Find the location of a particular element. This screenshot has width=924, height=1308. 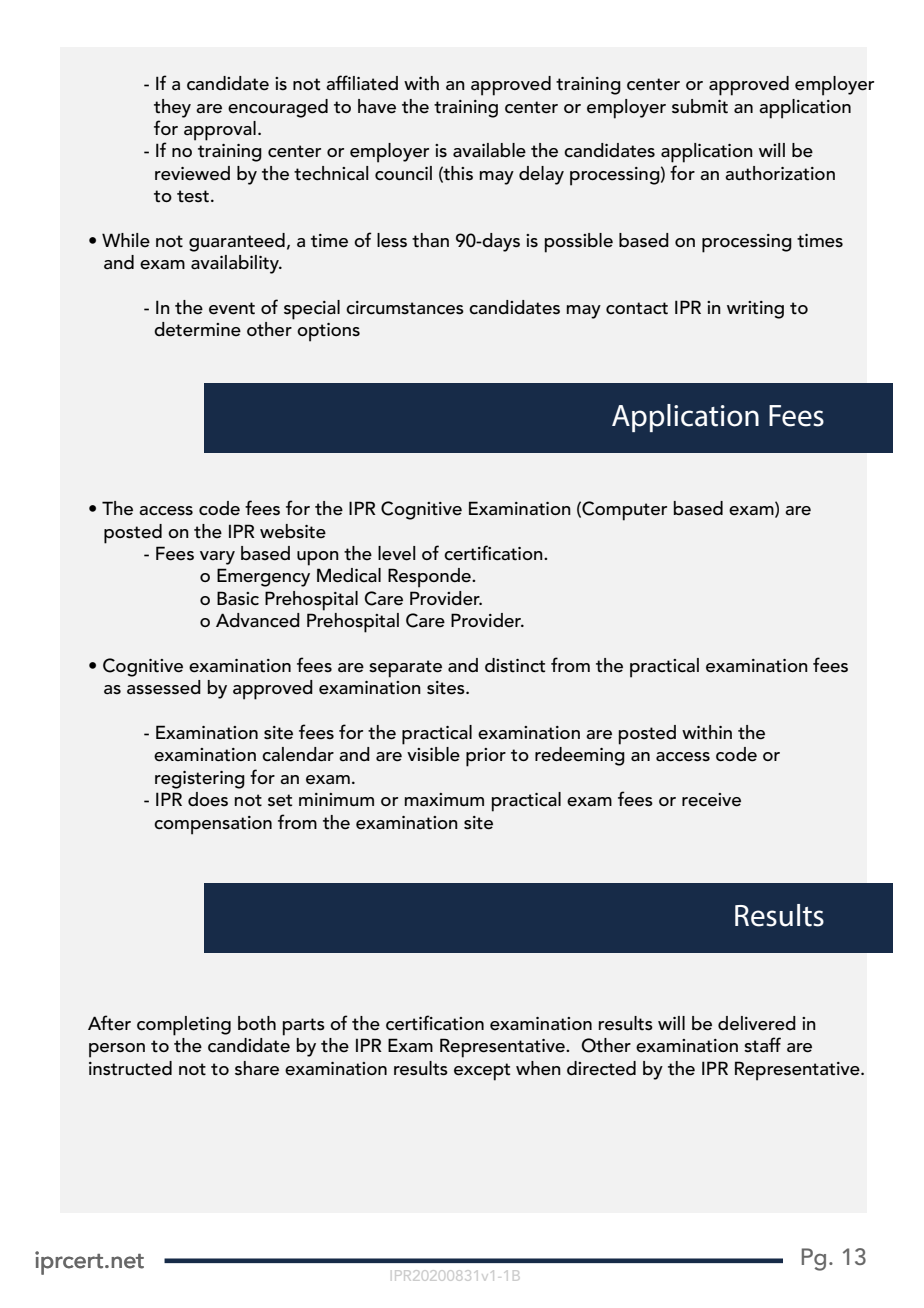

they is located at coordinates (172, 108).
